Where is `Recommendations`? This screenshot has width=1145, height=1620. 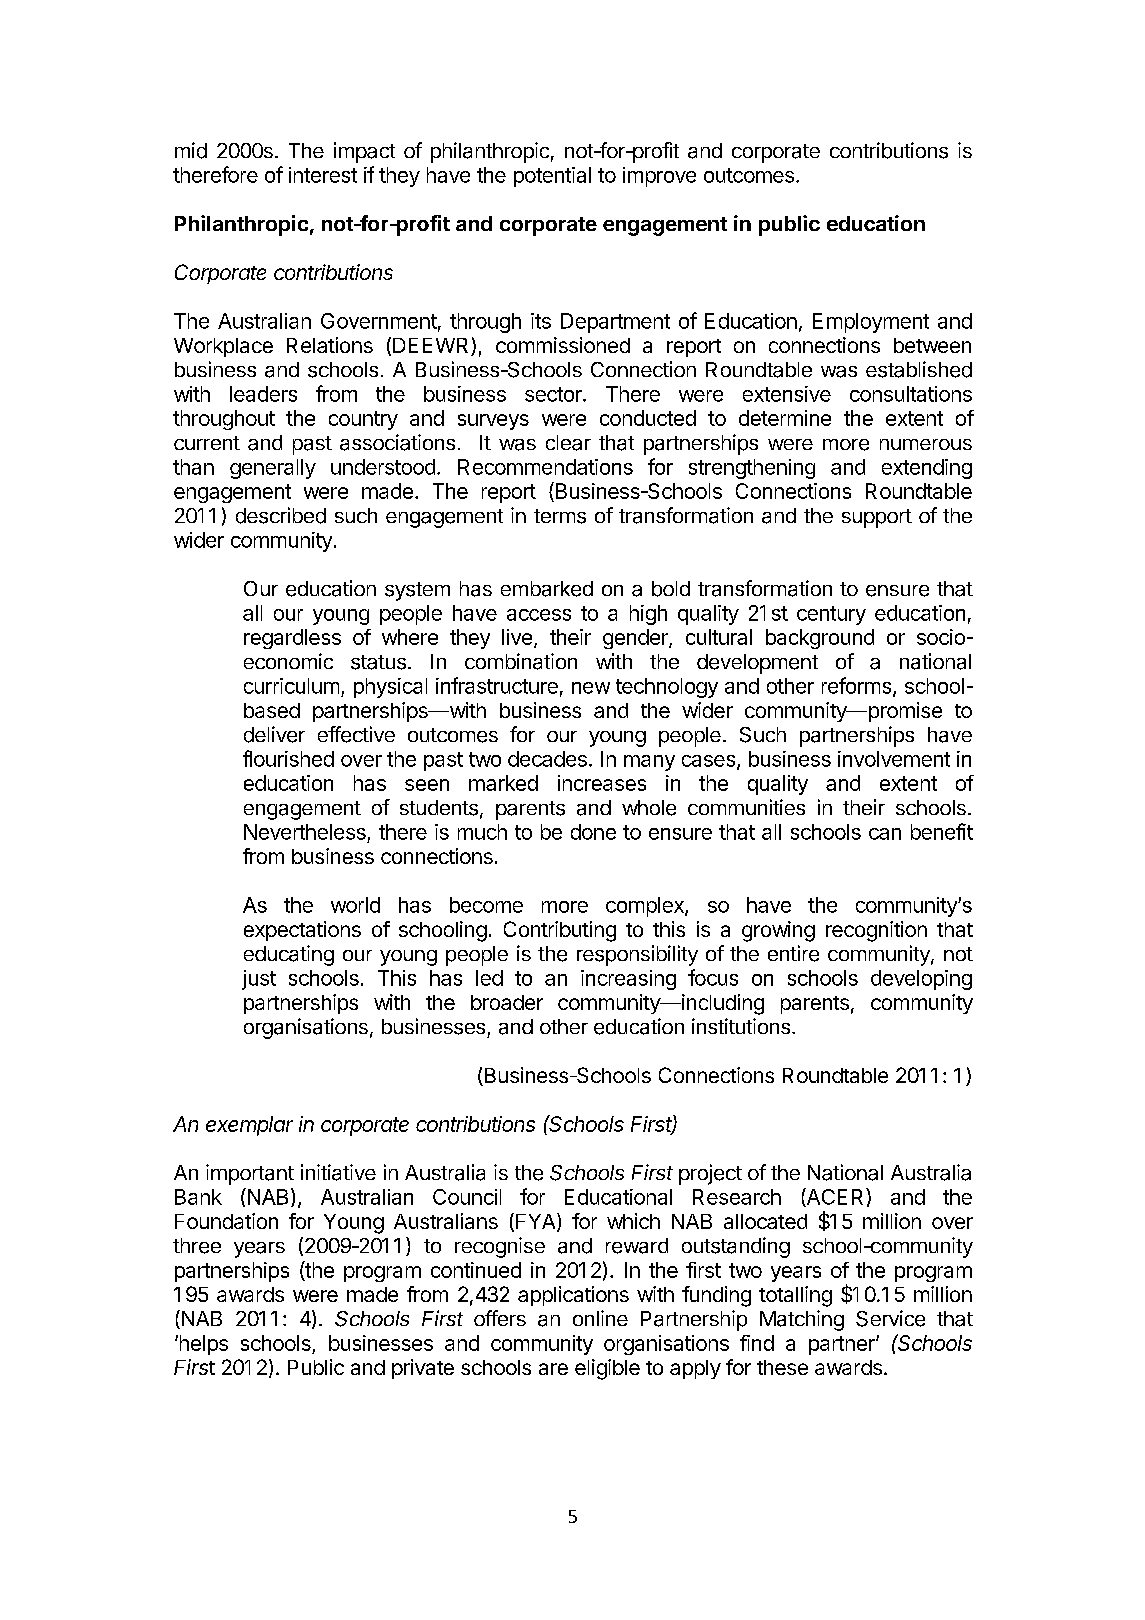
Recommendations is located at coordinates (545, 467).
